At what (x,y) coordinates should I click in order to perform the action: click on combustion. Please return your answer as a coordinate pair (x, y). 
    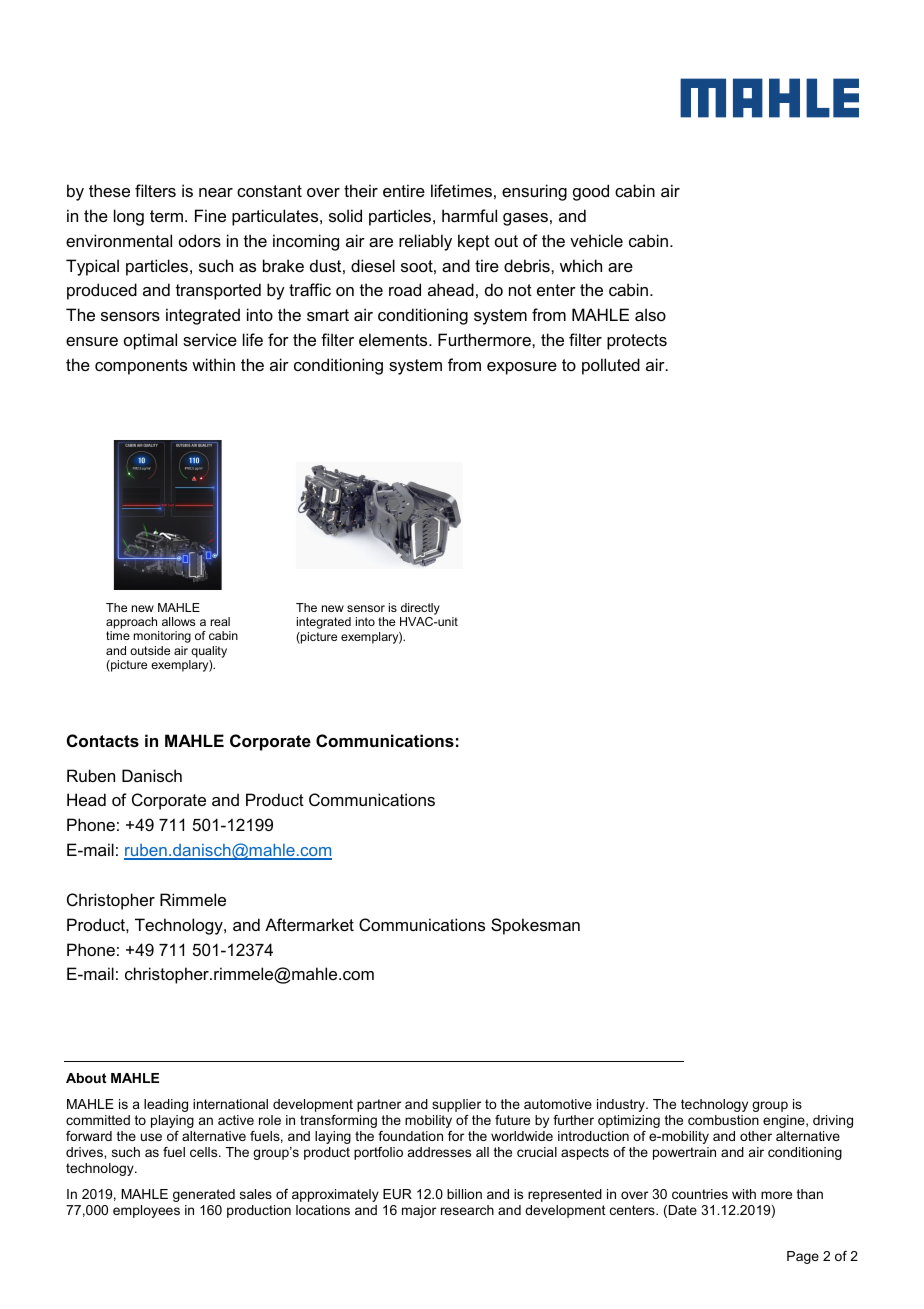
    Looking at the image, I should click on (723, 1120).
